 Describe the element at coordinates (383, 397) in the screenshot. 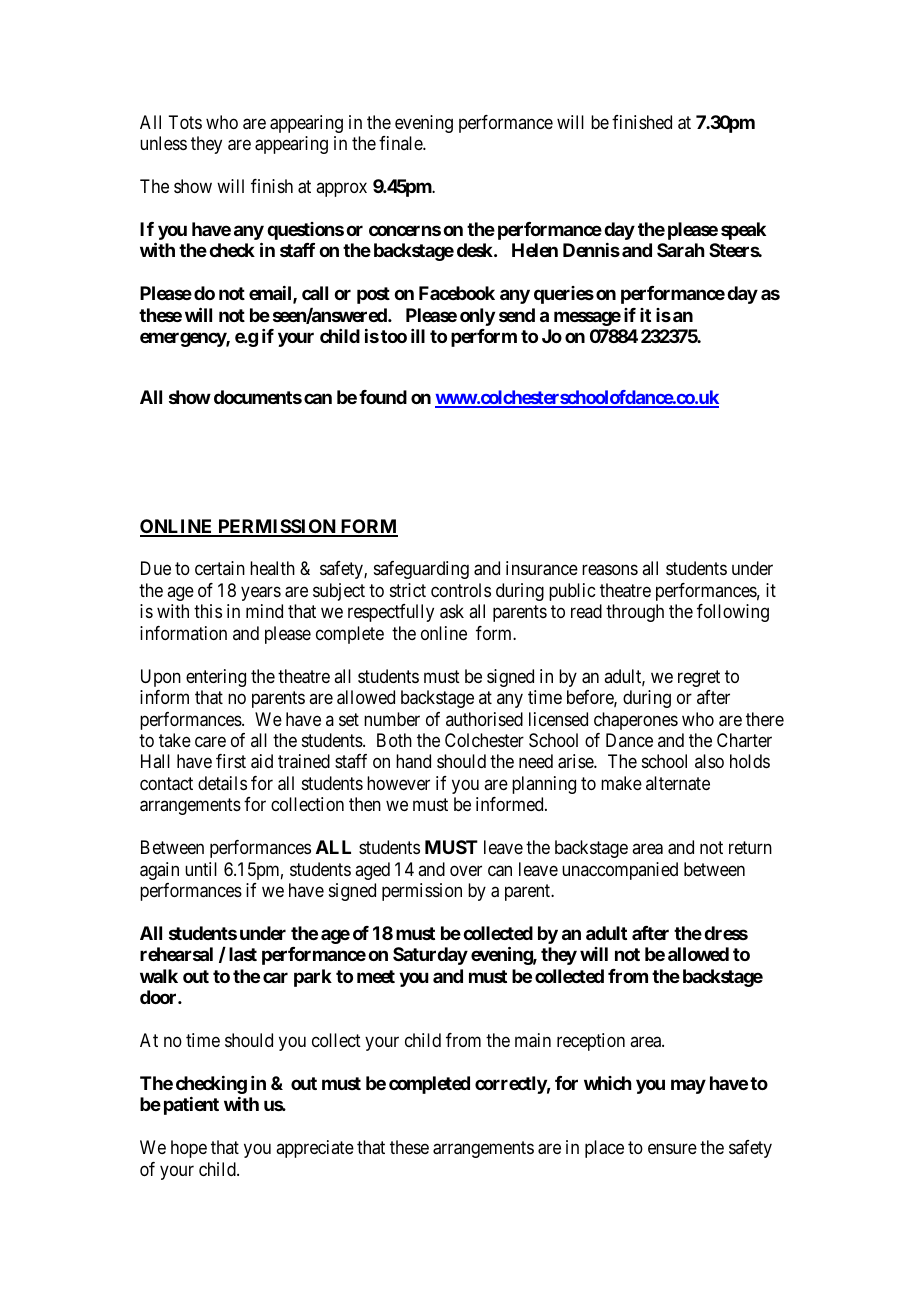

I see `found` at that location.
